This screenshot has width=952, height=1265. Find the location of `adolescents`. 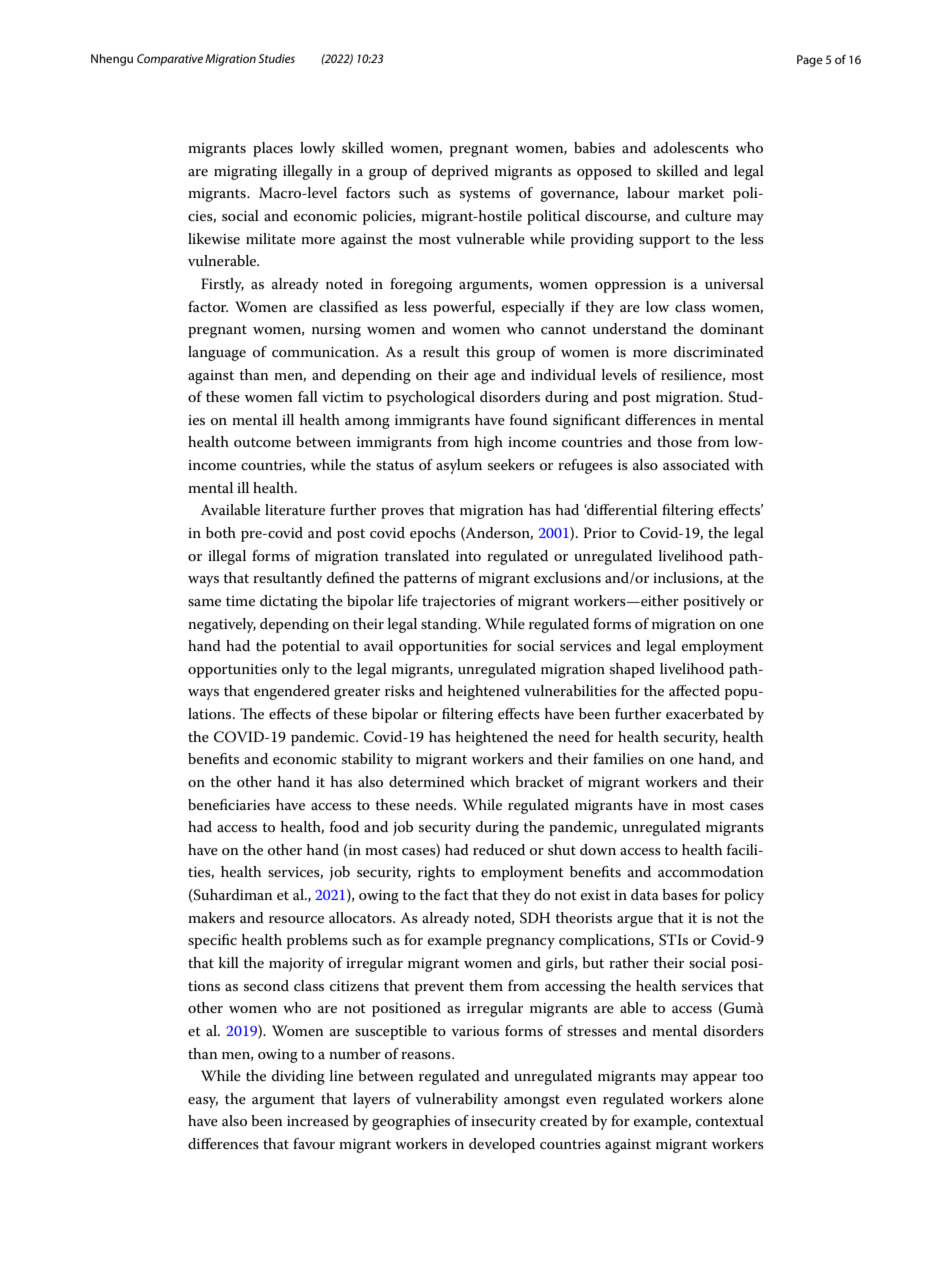

adolescents is located at coordinates (691, 147).
